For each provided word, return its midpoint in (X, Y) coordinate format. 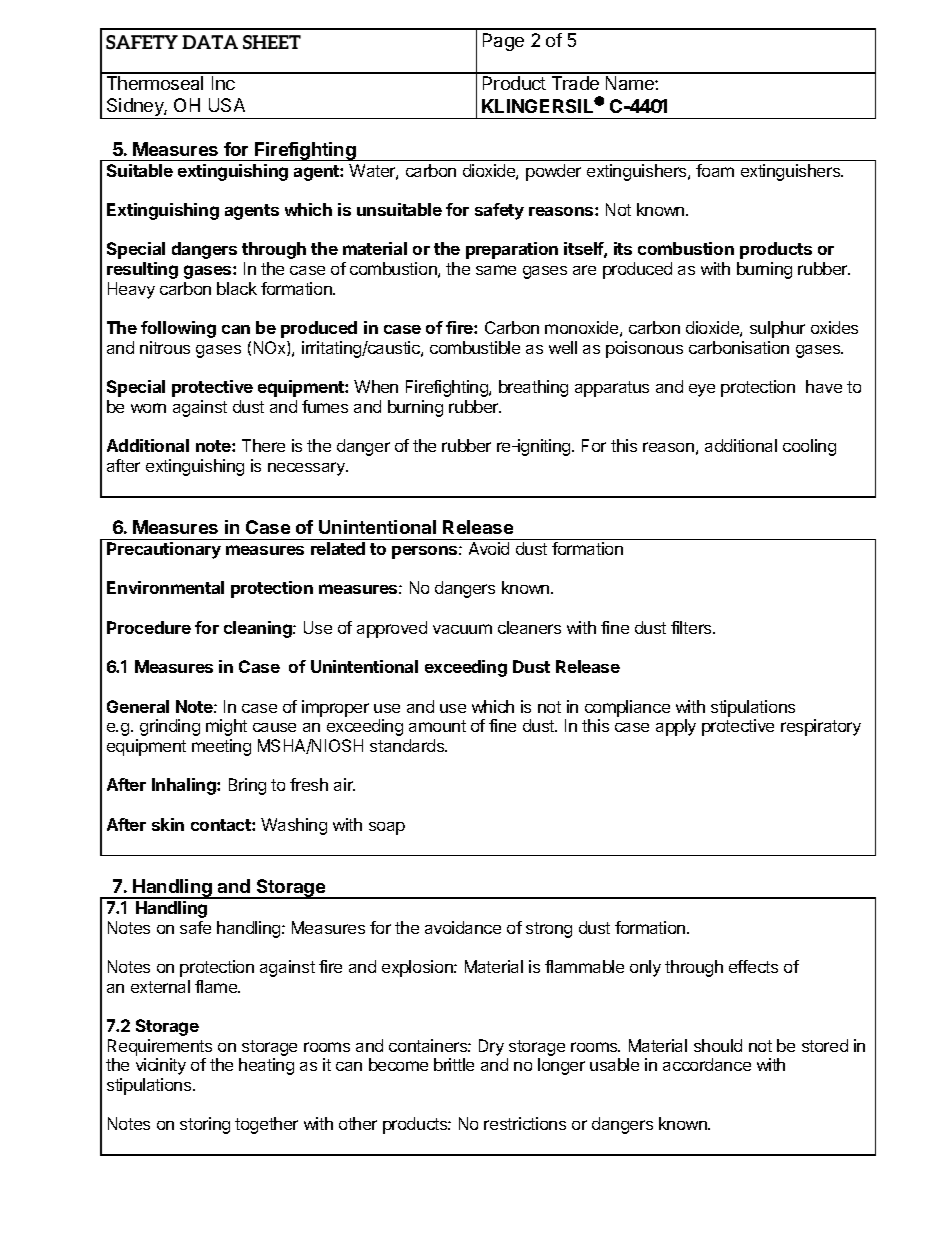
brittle (454, 1064)
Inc (223, 83)
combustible (475, 347)
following (178, 329)
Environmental (165, 587)
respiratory (821, 727)
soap (387, 828)
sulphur (777, 329)
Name (631, 83)
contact (222, 825)
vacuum (462, 629)
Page (503, 42)
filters (692, 627)
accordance (707, 1064)
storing (205, 1125)
